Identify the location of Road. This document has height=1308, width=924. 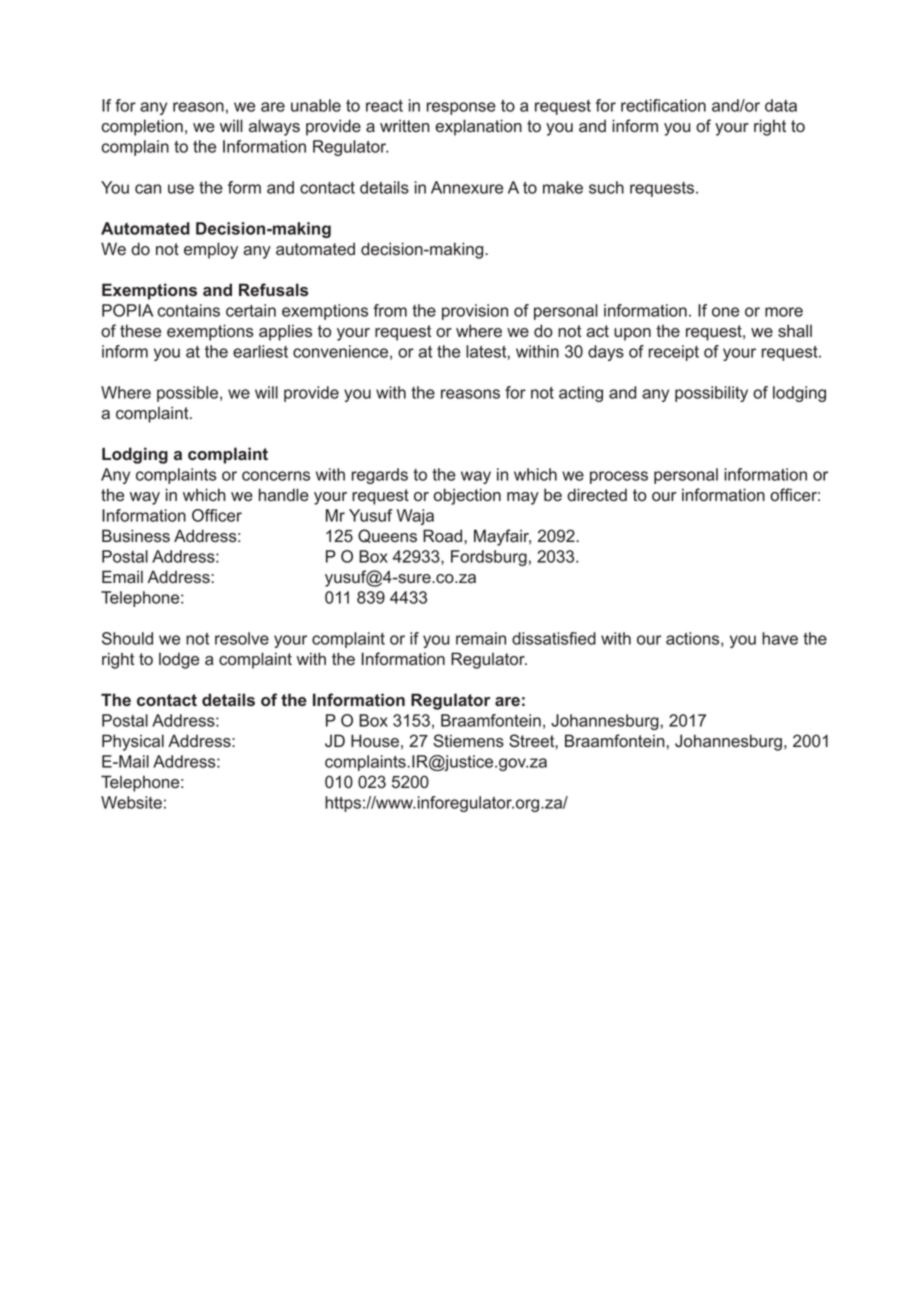
(444, 536).
